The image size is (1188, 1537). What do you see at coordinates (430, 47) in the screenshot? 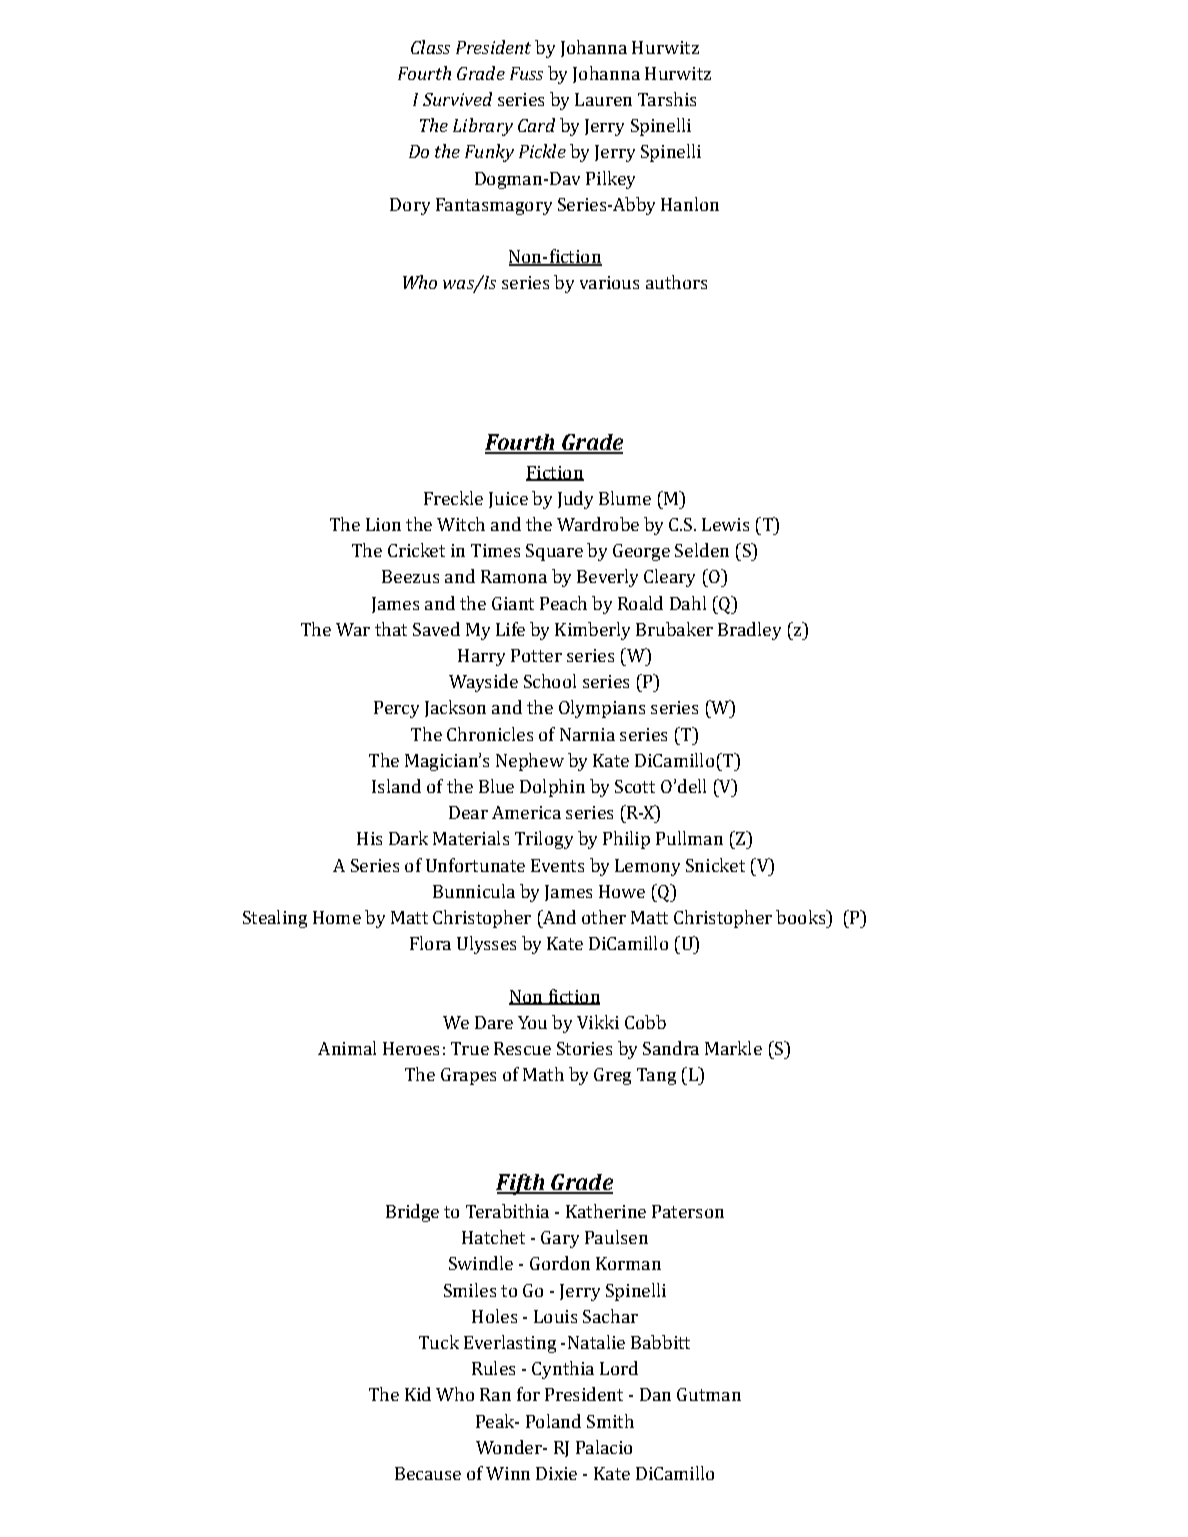
I see `Class` at bounding box center [430, 47].
